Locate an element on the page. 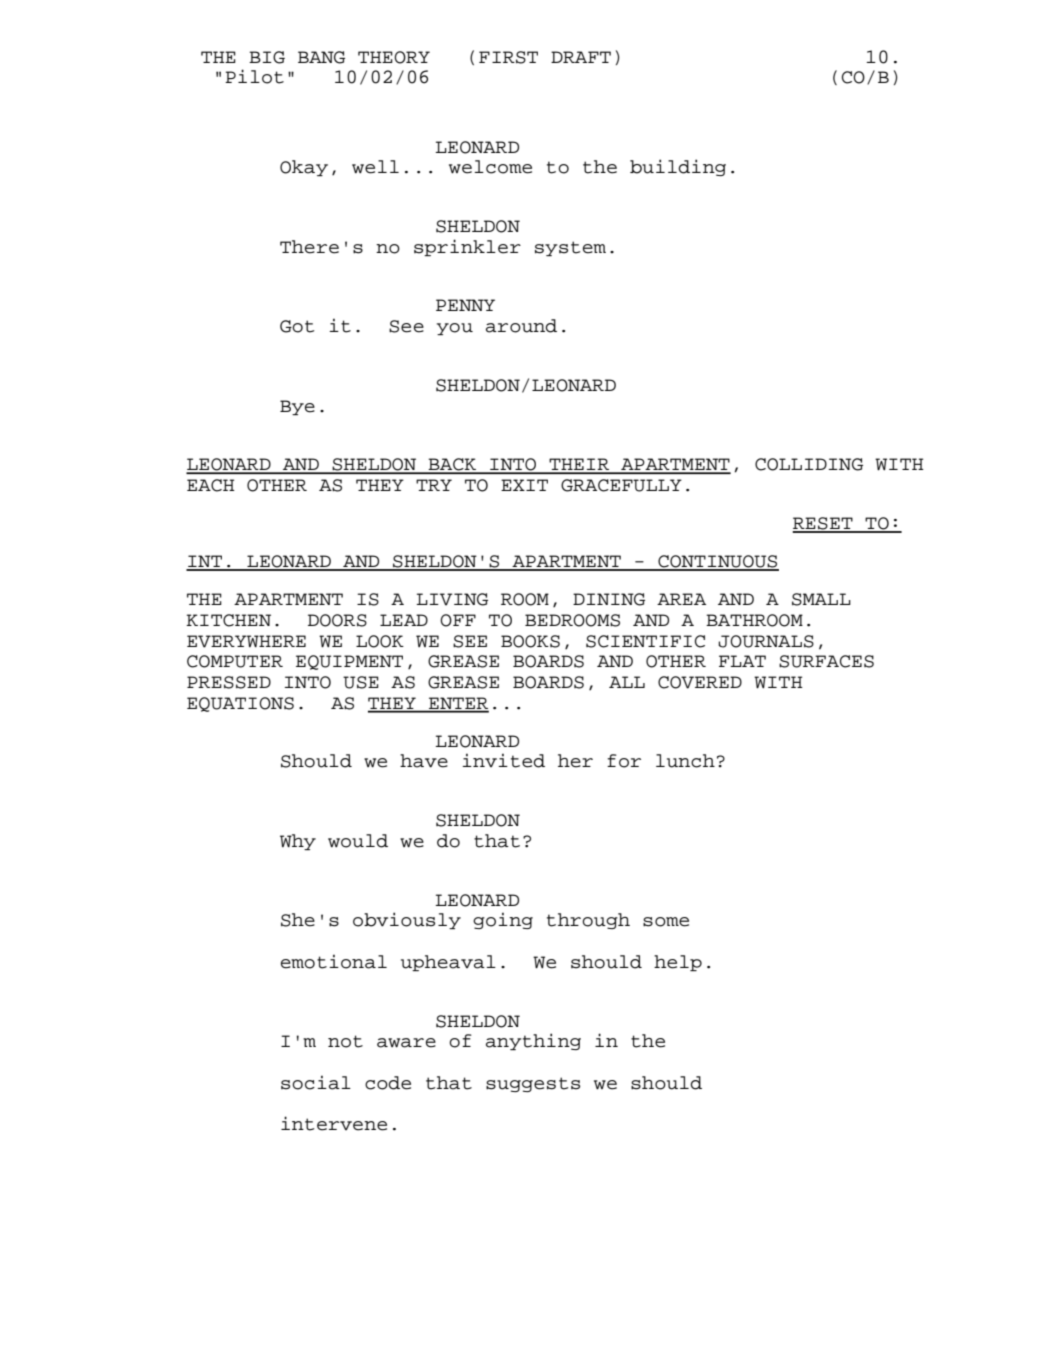 The height and width of the image is (1368, 1057). Why is located at coordinates (298, 842).
